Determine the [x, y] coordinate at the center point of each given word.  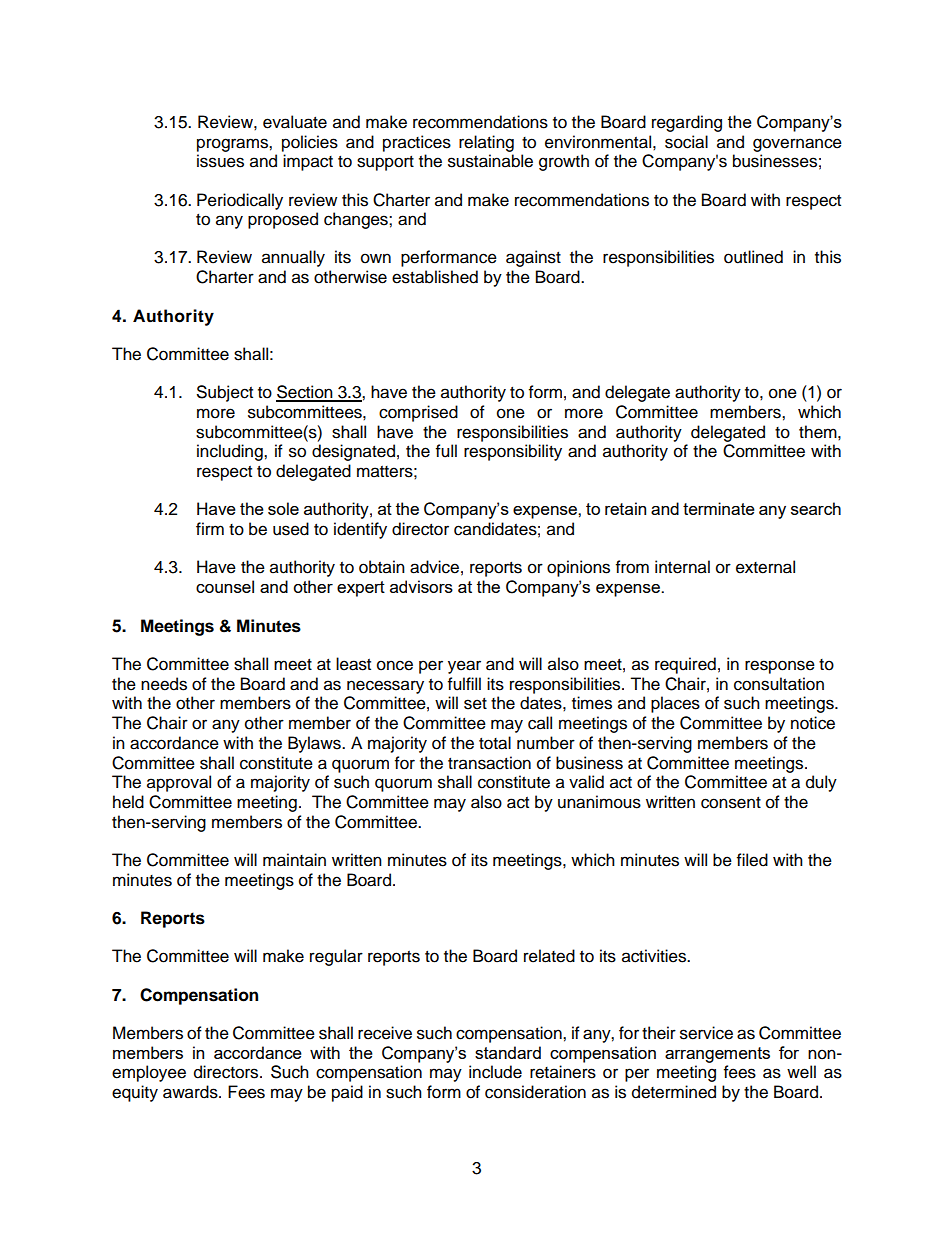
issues [220, 161]
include [495, 1072]
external [765, 567]
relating [486, 143]
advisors [421, 586]
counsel [225, 586]
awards [191, 1092]
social [686, 142]
